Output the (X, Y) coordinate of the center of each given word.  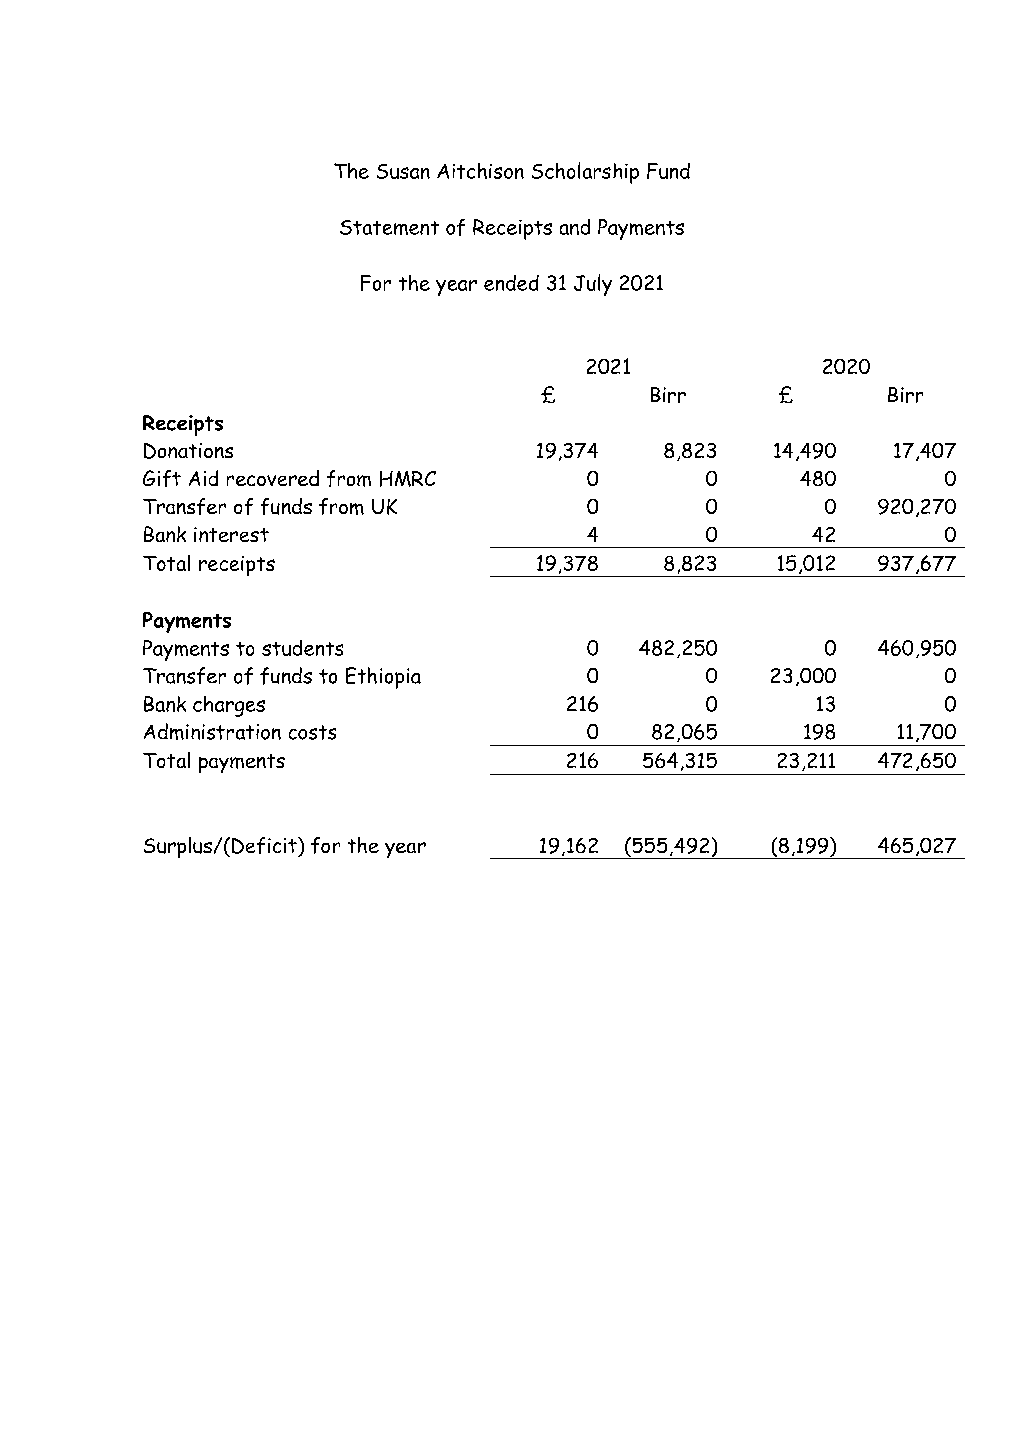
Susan (403, 171)
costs (312, 732)
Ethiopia (383, 678)
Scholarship (585, 173)
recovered (273, 478)
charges (229, 706)
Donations (188, 451)
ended (511, 283)
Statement (389, 227)
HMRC (408, 479)
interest (231, 534)
